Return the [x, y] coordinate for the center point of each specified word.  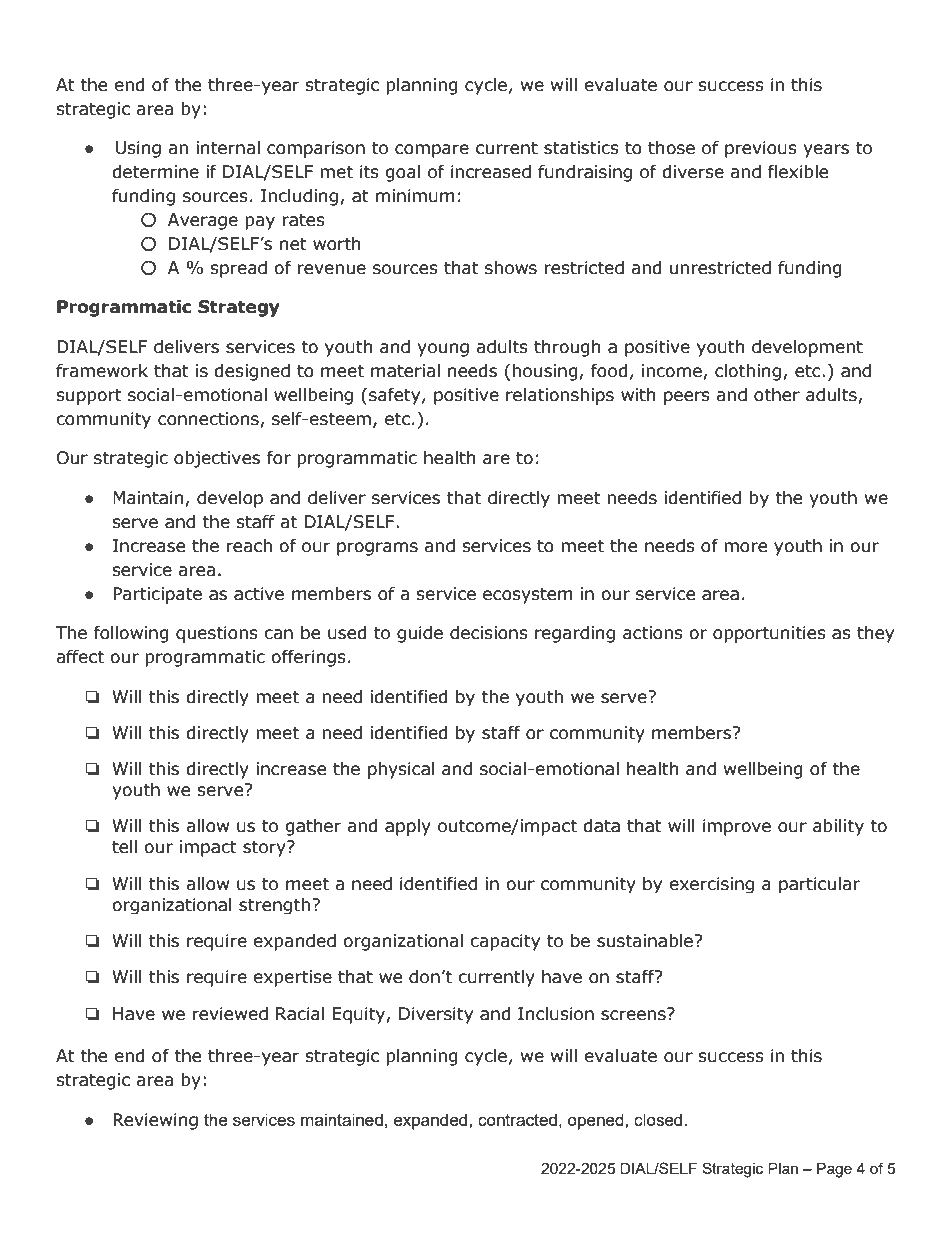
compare [432, 151]
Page [834, 1170]
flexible [798, 172]
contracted [517, 1119]
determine [155, 172]
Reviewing [155, 1121]
